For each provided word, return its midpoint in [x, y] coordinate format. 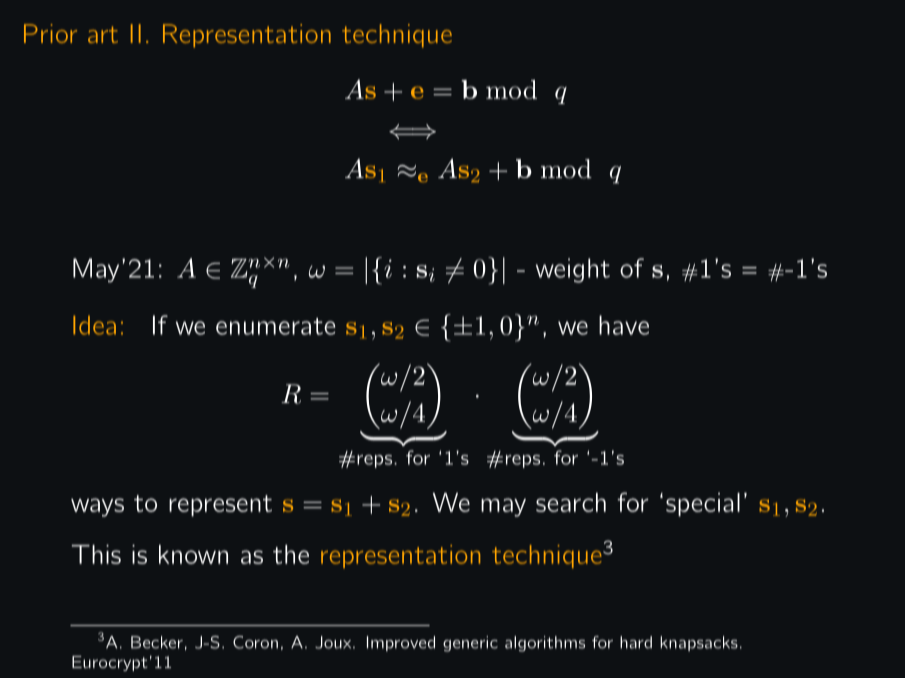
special [703, 505]
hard [636, 642]
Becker [157, 642]
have [624, 325]
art [103, 34]
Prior [50, 33]
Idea [94, 325]
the [291, 554]
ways [97, 507]
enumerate [275, 326]
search [571, 502]
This [96, 554]
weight [573, 270]
